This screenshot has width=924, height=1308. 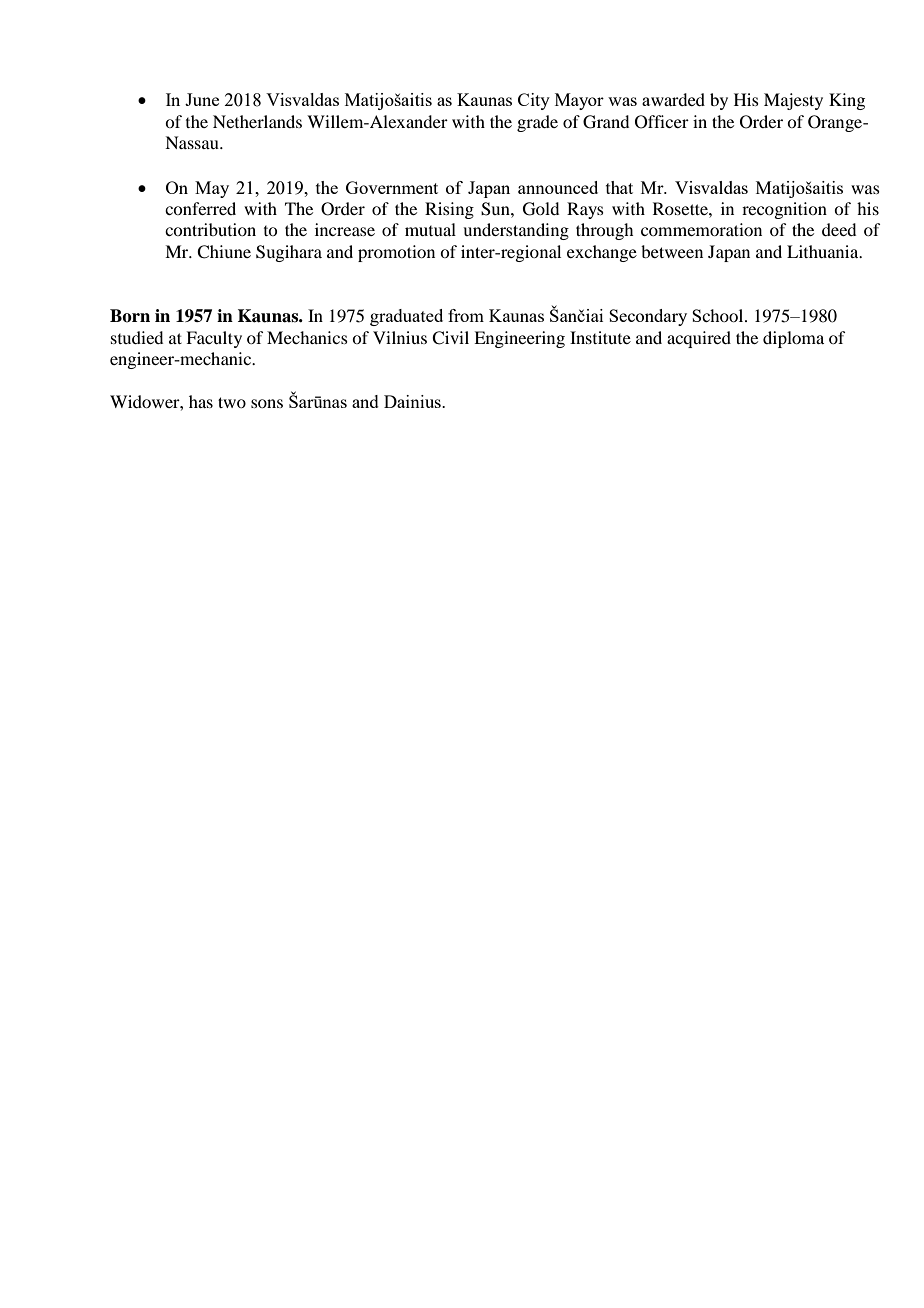 I want to click on Born, so click(x=130, y=316).
